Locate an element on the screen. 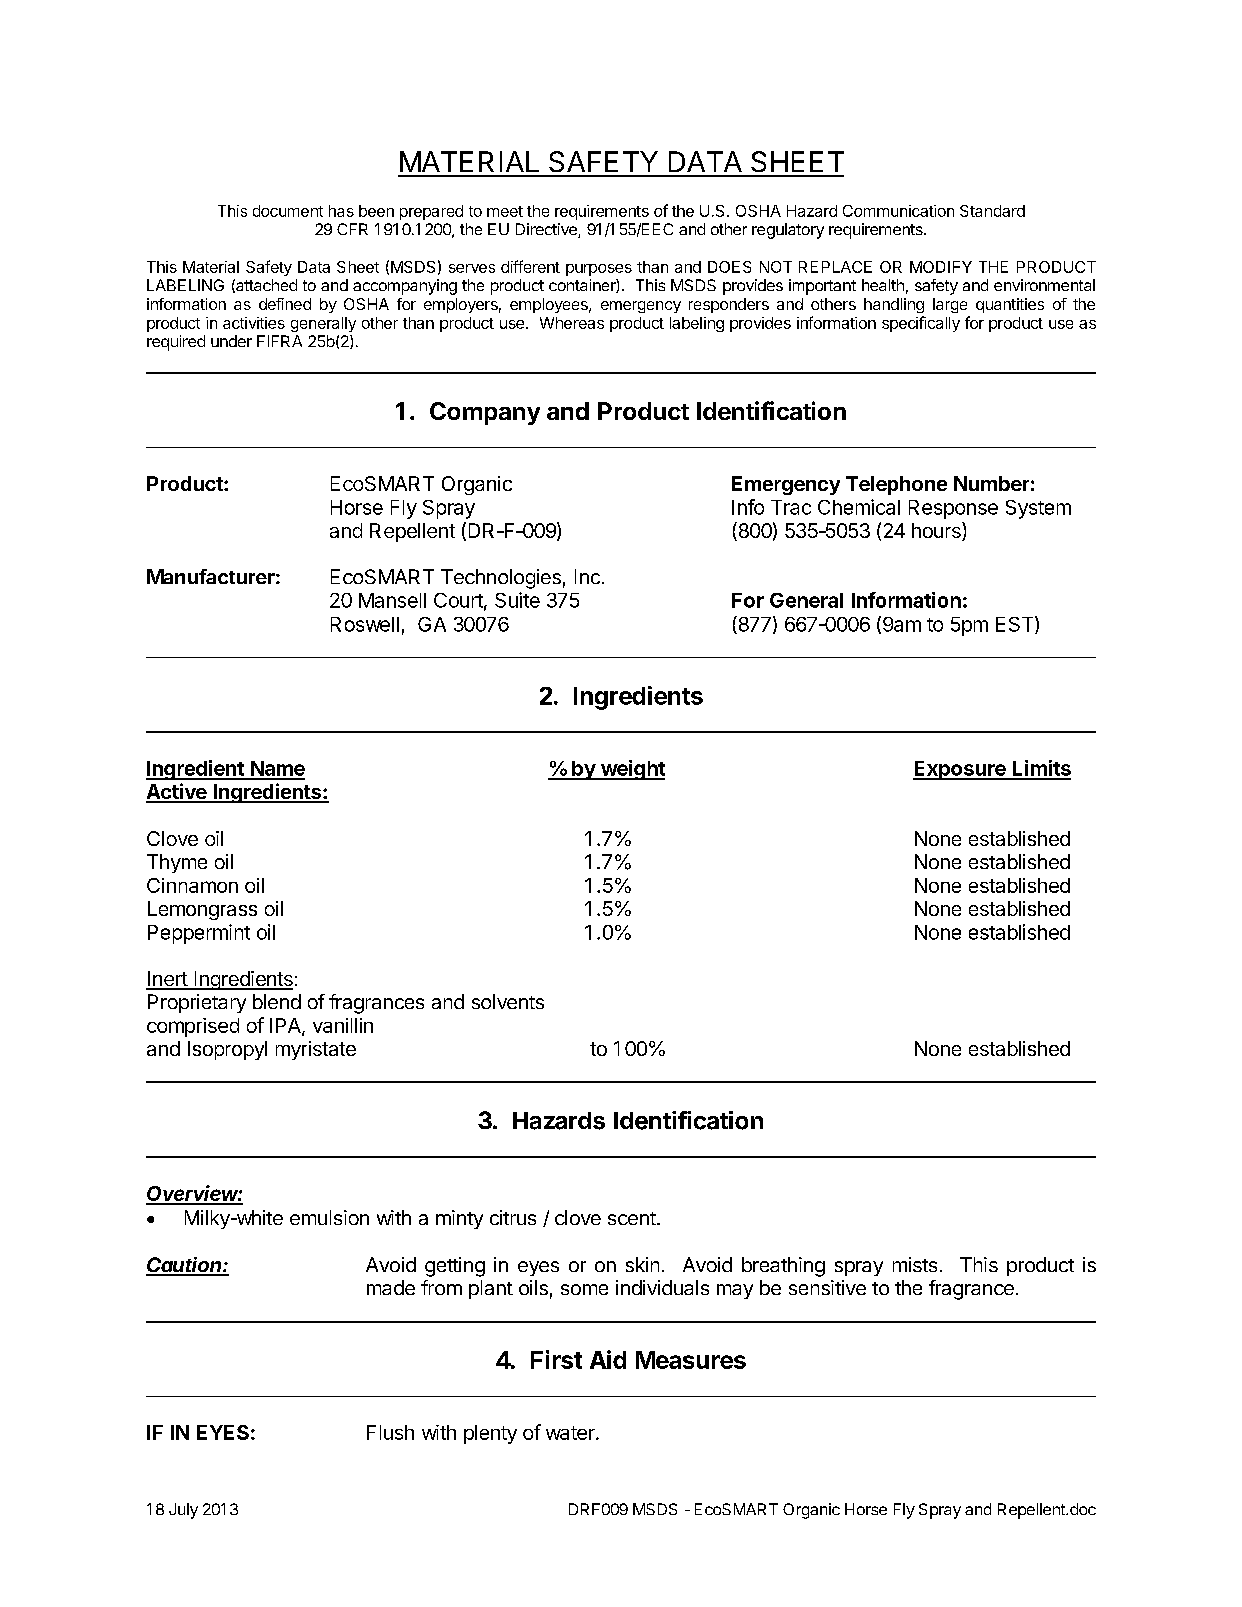 This screenshot has width=1242, height=1607. MODIFY is located at coordinates (941, 267).
